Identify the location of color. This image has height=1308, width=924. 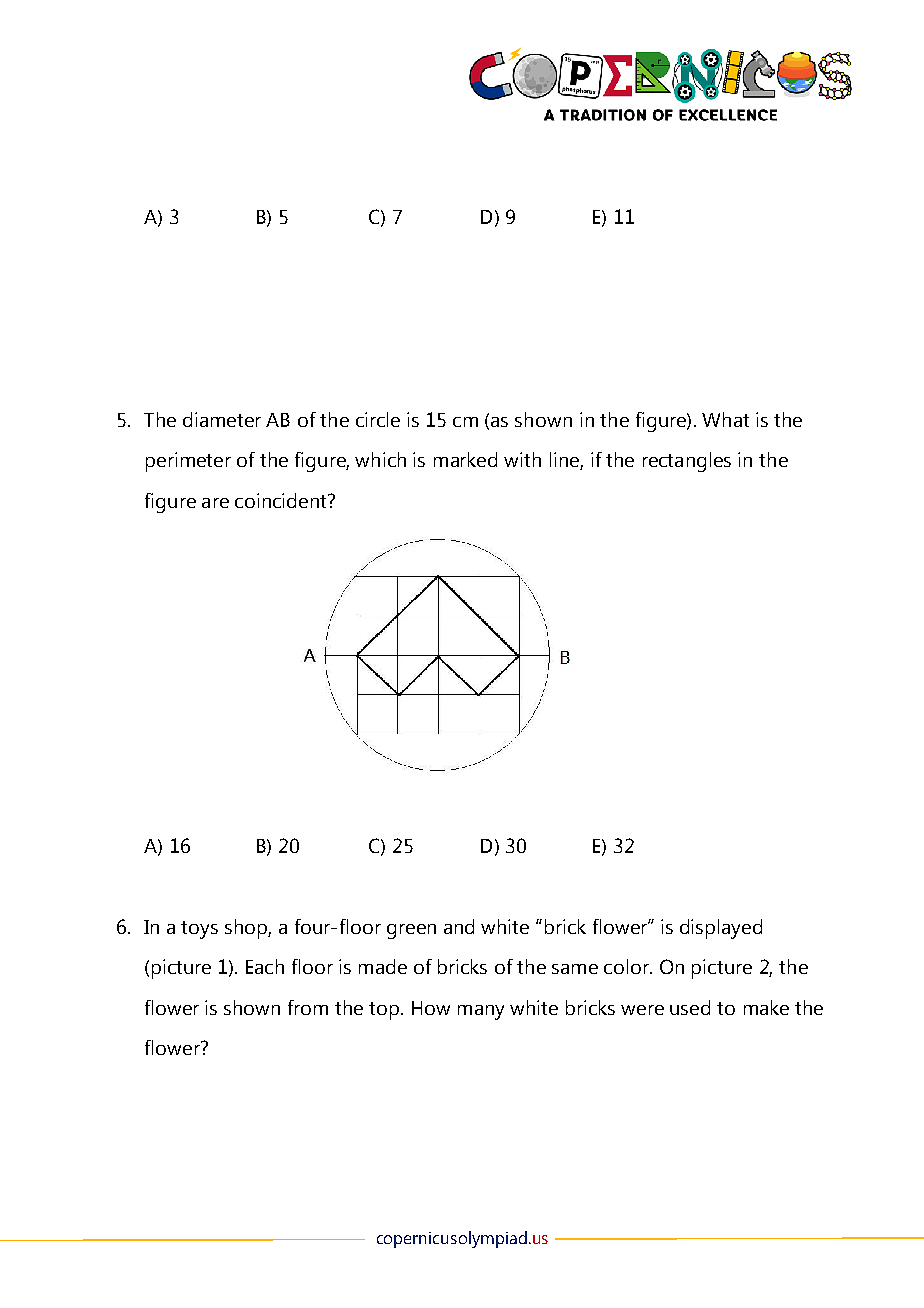
(627, 966).
